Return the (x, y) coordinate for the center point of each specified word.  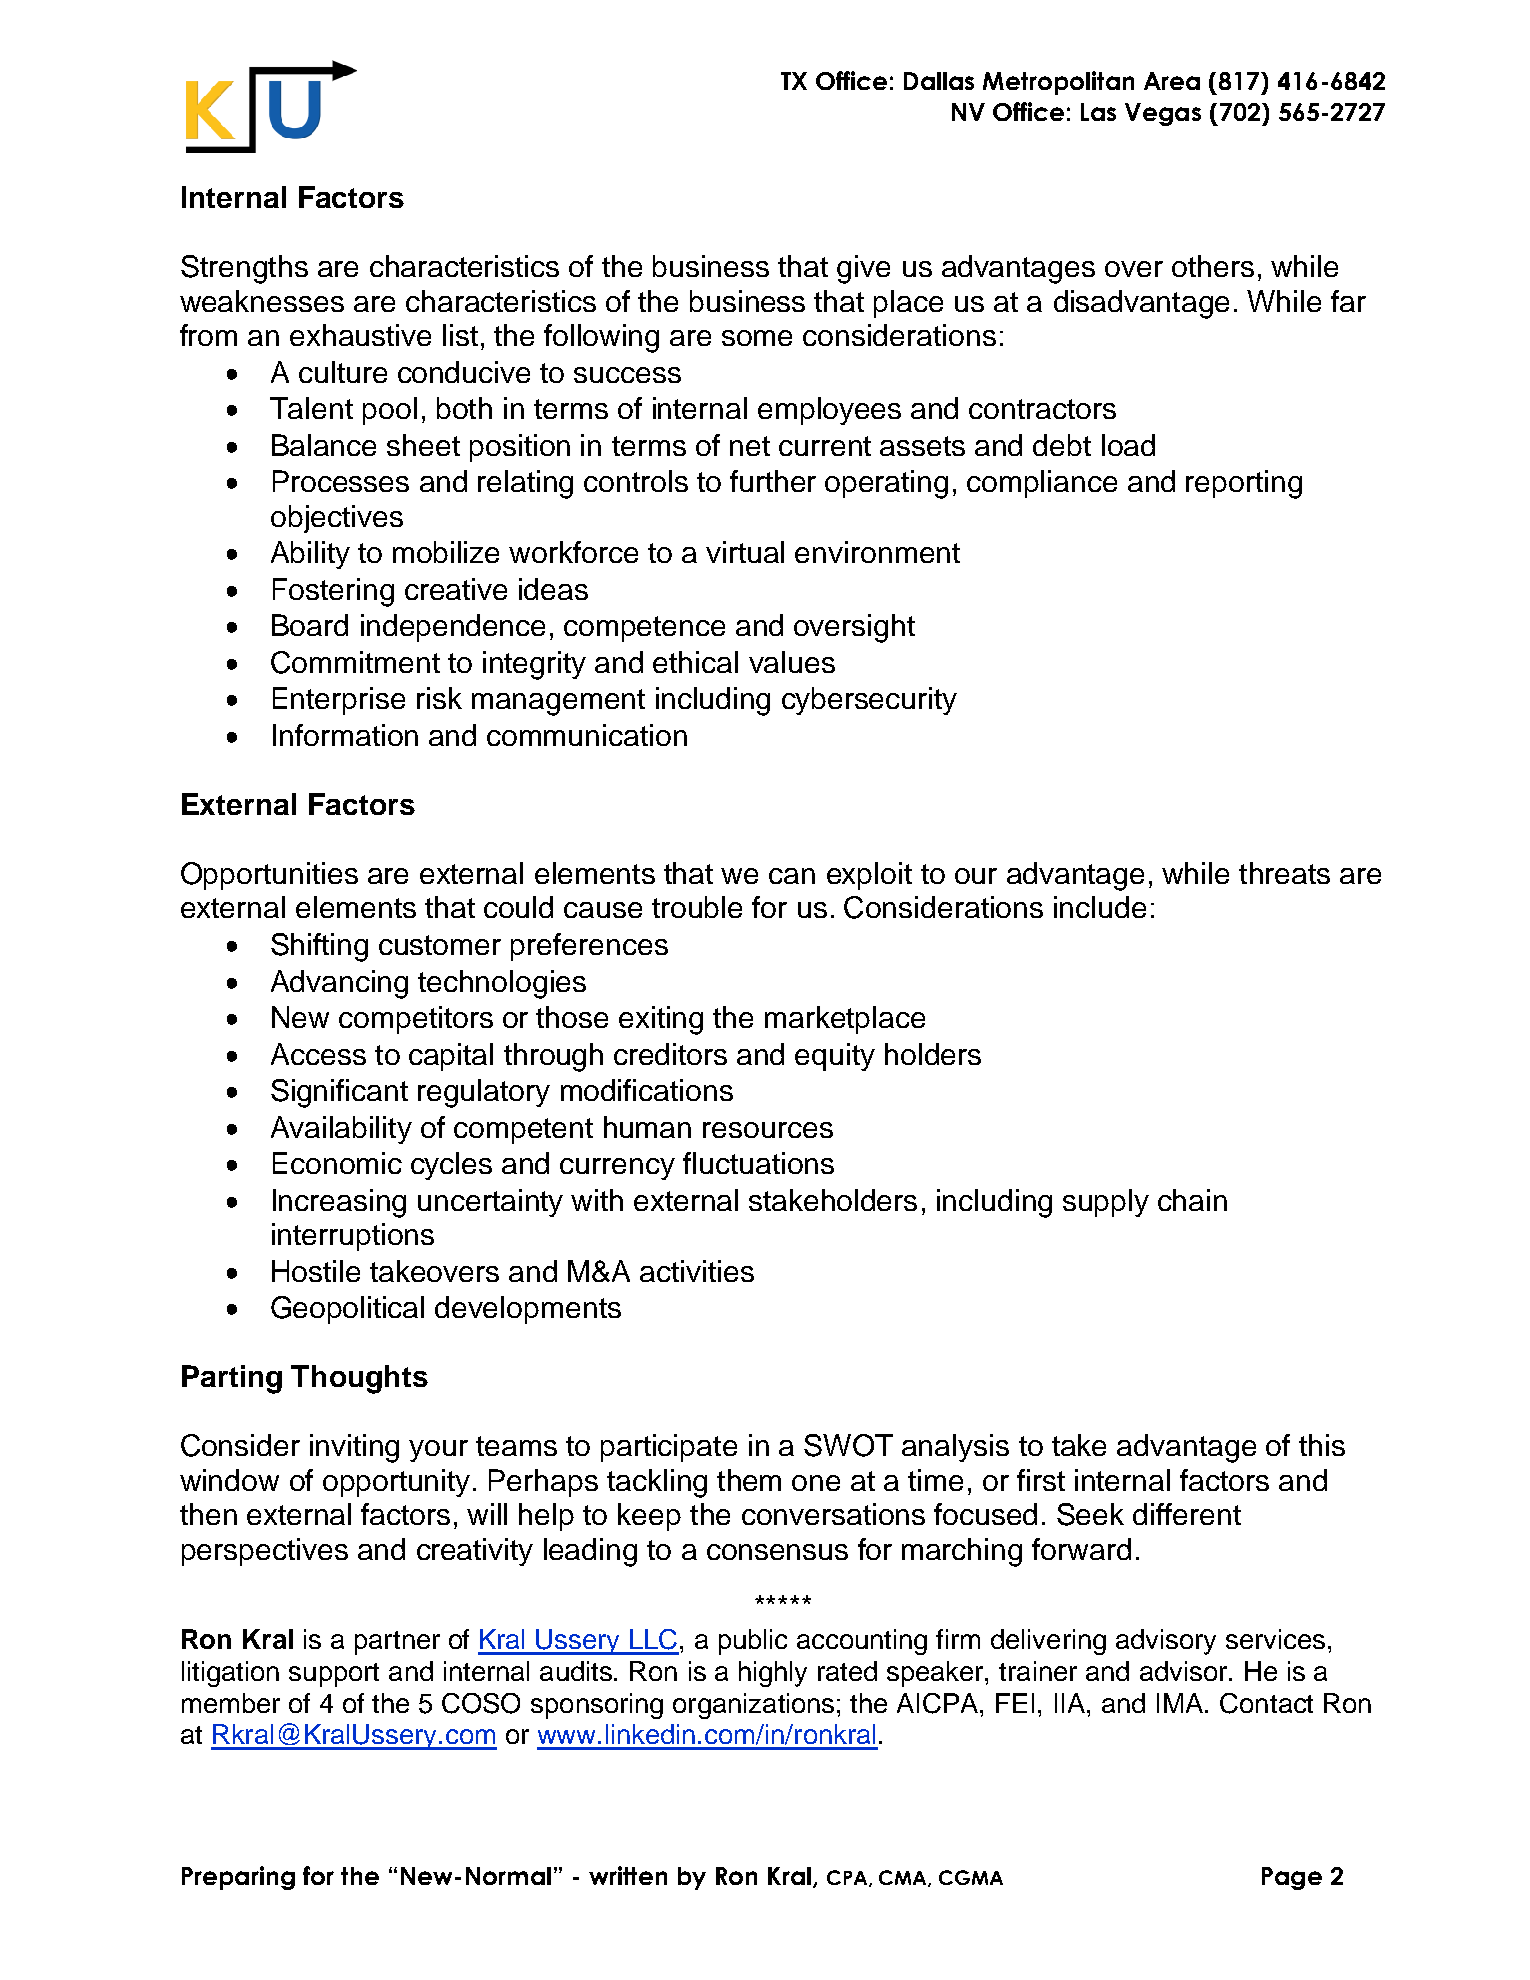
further (773, 481)
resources (768, 1130)
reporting (1244, 484)
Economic (337, 1163)
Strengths (244, 269)
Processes (341, 481)
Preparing (238, 1878)
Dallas (939, 81)
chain (1192, 1200)
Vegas (1163, 114)
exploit (869, 876)
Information (345, 735)
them (749, 1480)
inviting (354, 1448)
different (1187, 1514)
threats (1284, 873)
